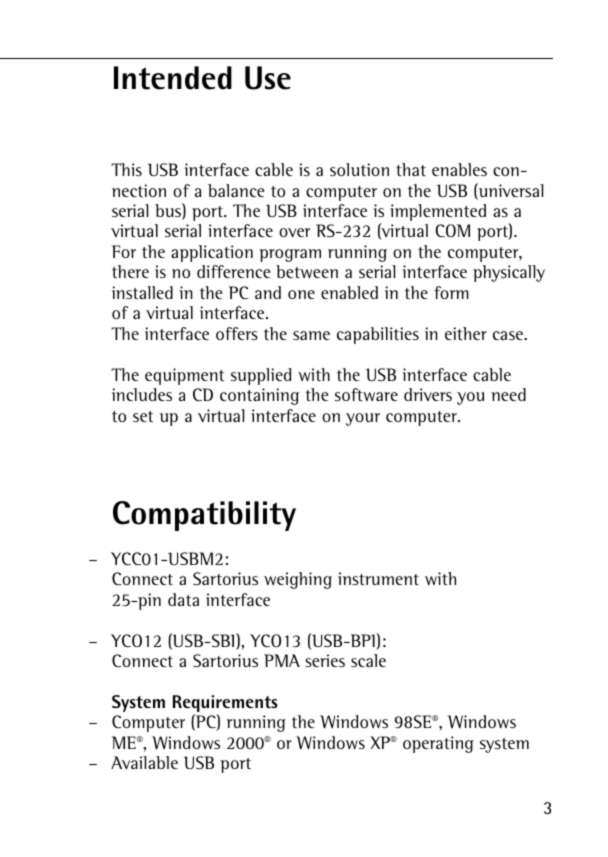 Image resolution: width=608 pixels, height=857 pixels. What do you see at coordinates (268, 78) in the screenshot?
I see `Use` at bounding box center [268, 78].
